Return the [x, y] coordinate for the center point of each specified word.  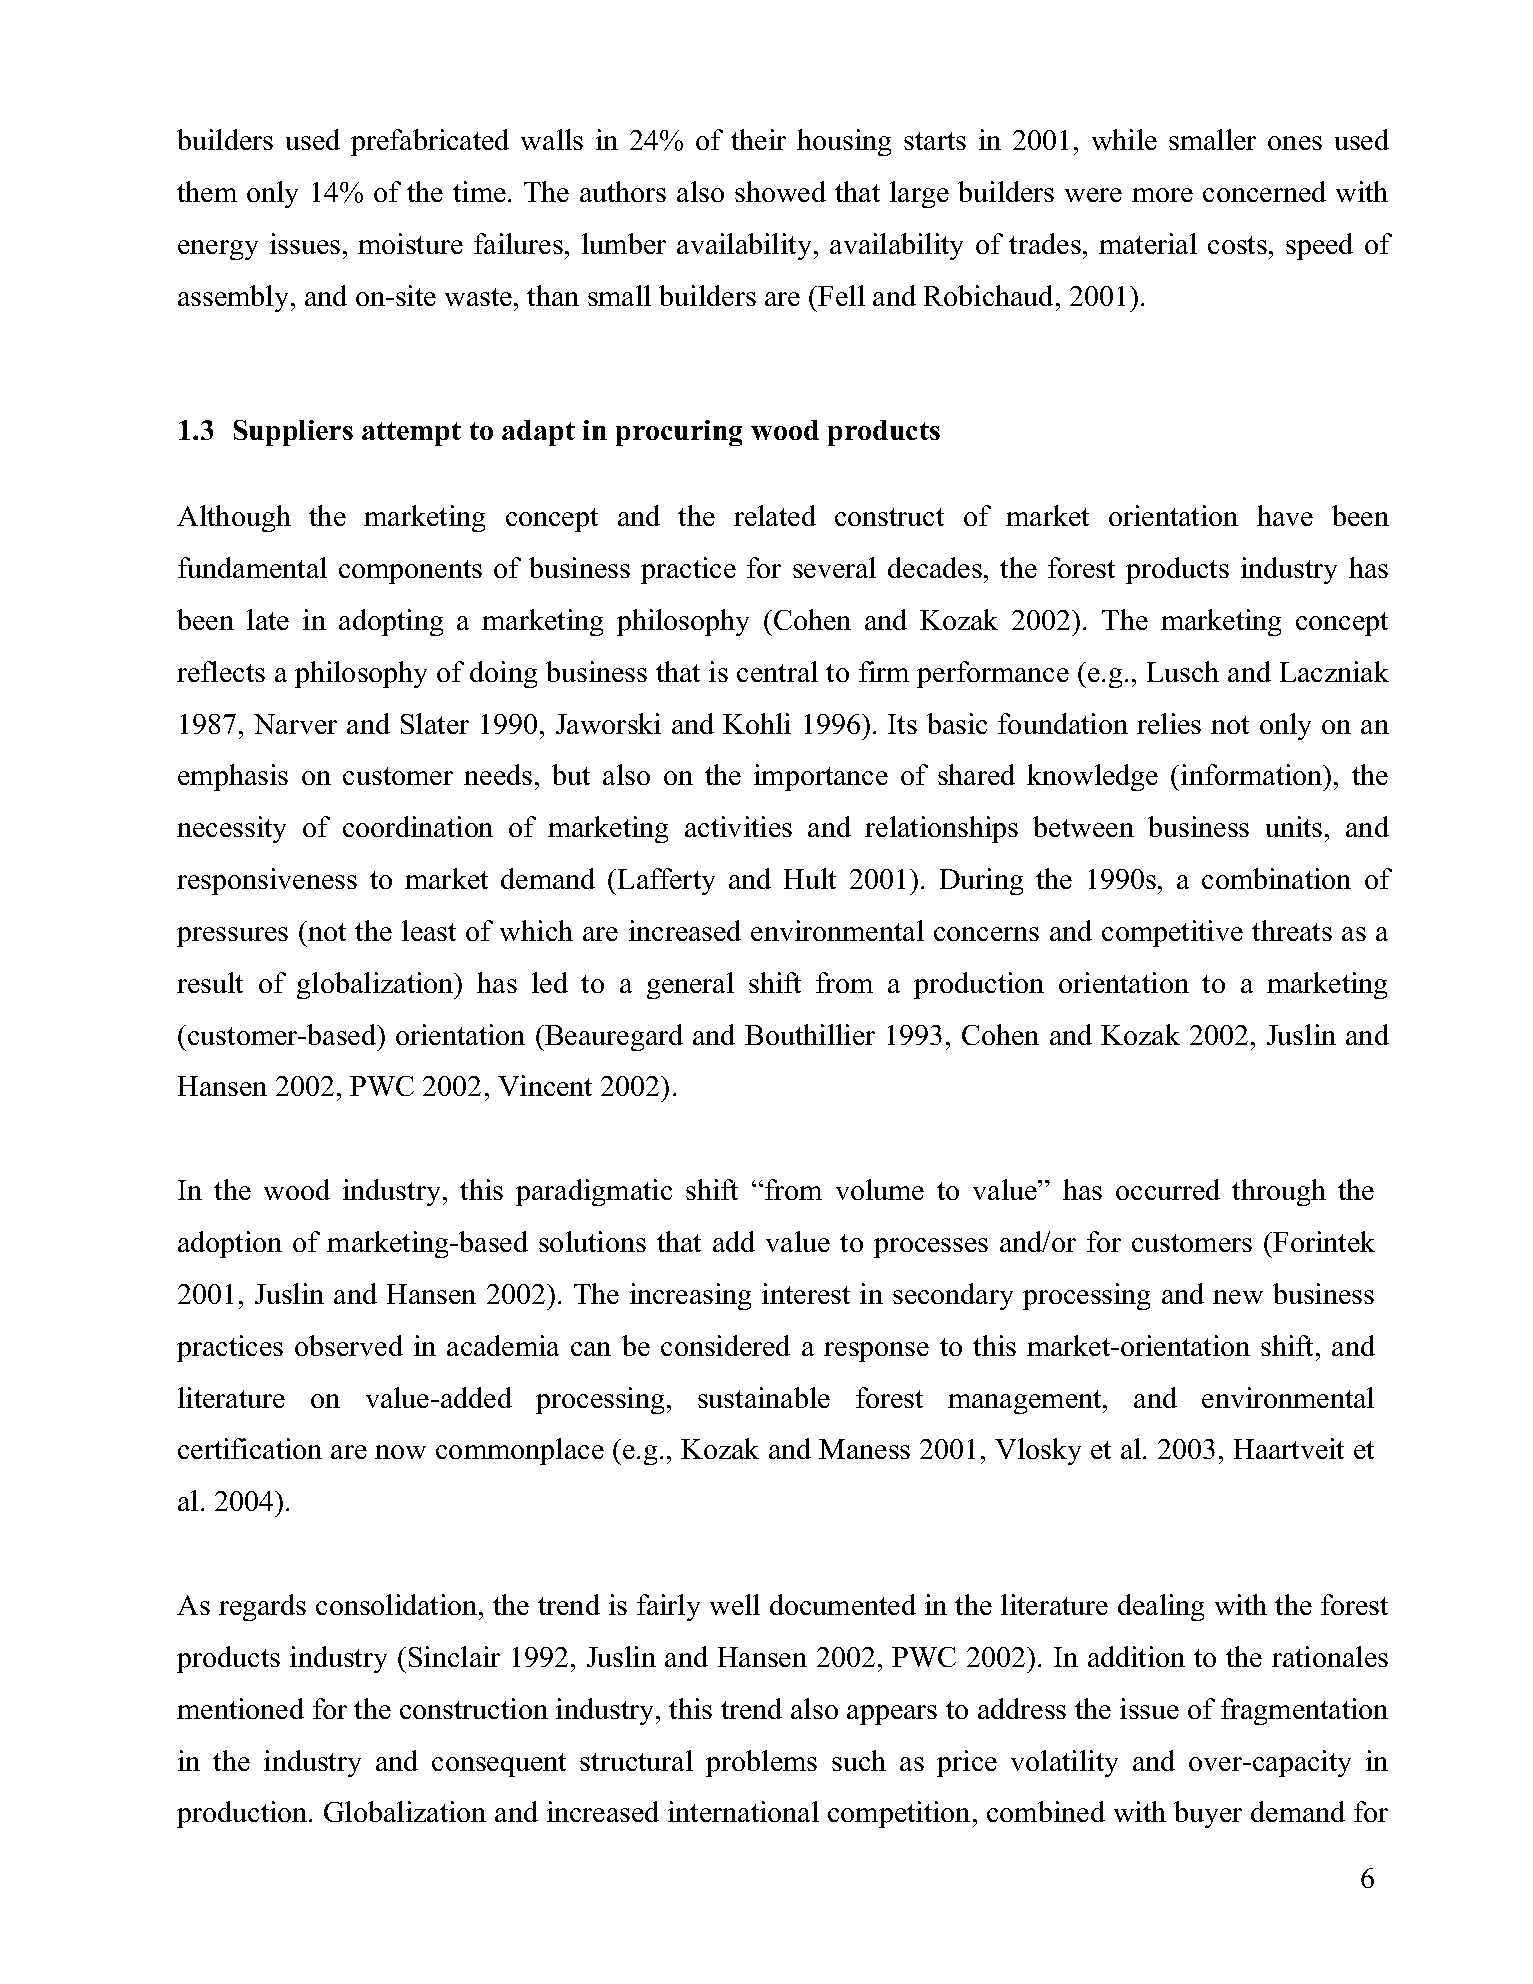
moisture [410, 243]
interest [806, 1293]
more [1162, 195]
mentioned [240, 1708]
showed [780, 191]
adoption [230, 1244]
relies [1169, 723]
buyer [1208, 1814]
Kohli [757, 723]
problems [761, 1763]
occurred [1168, 1189]
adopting [391, 622]
